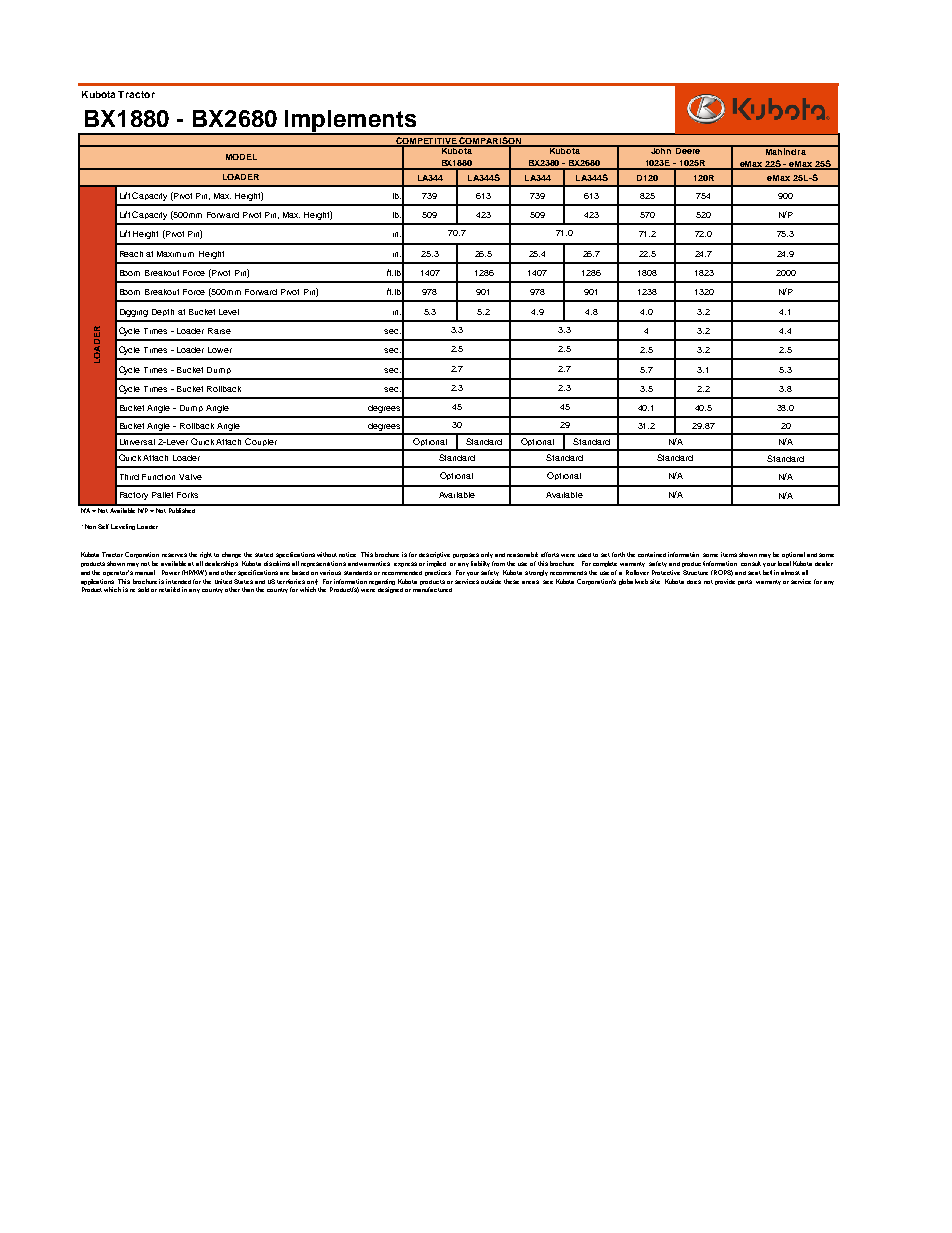 This screenshot has width=952, height=1233. What do you see at coordinates (220, 350) in the screenshot?
I see `Lower` at bounding box center [220, 350].
